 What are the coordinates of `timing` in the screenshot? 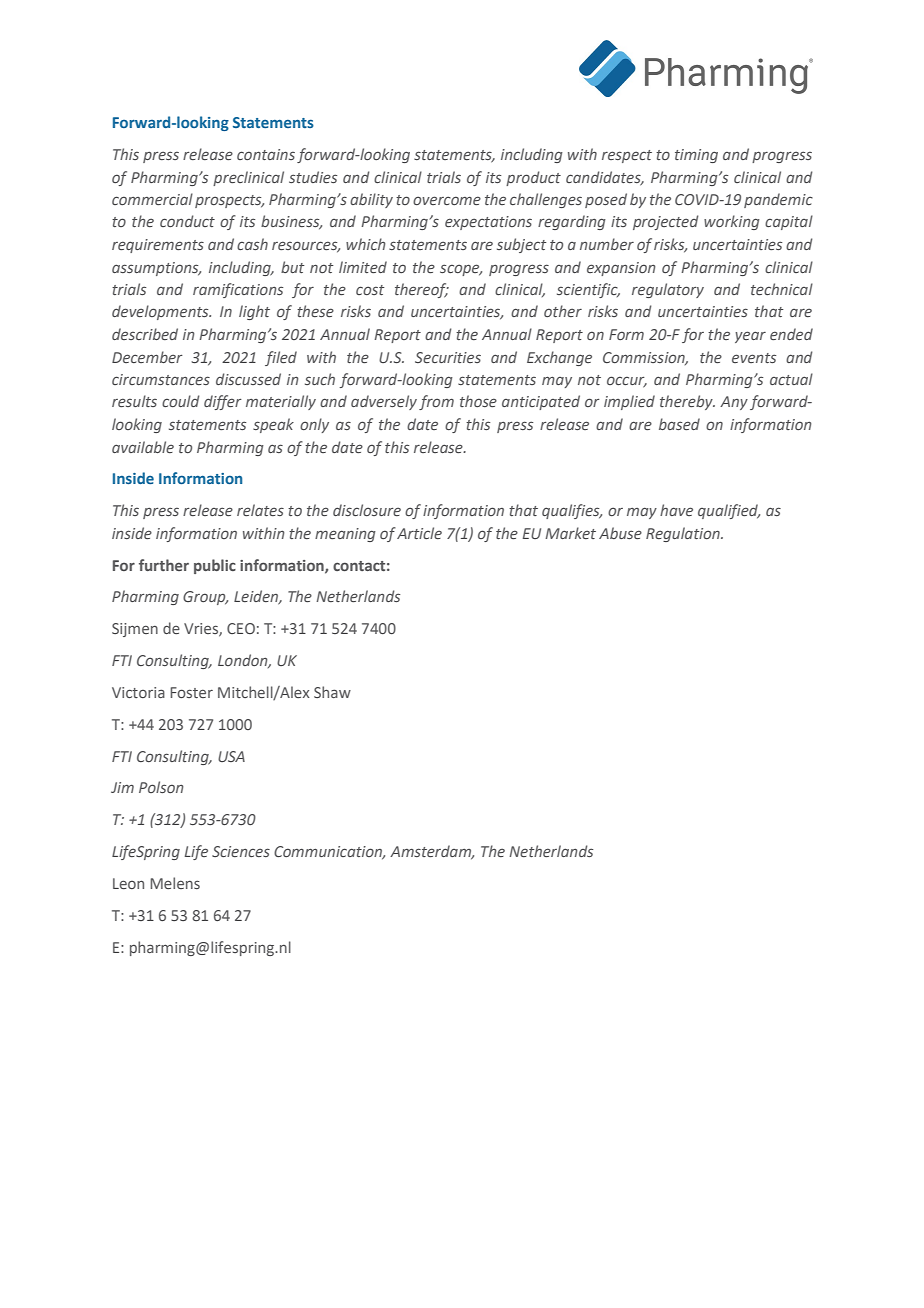 It's located at (696, 156).
